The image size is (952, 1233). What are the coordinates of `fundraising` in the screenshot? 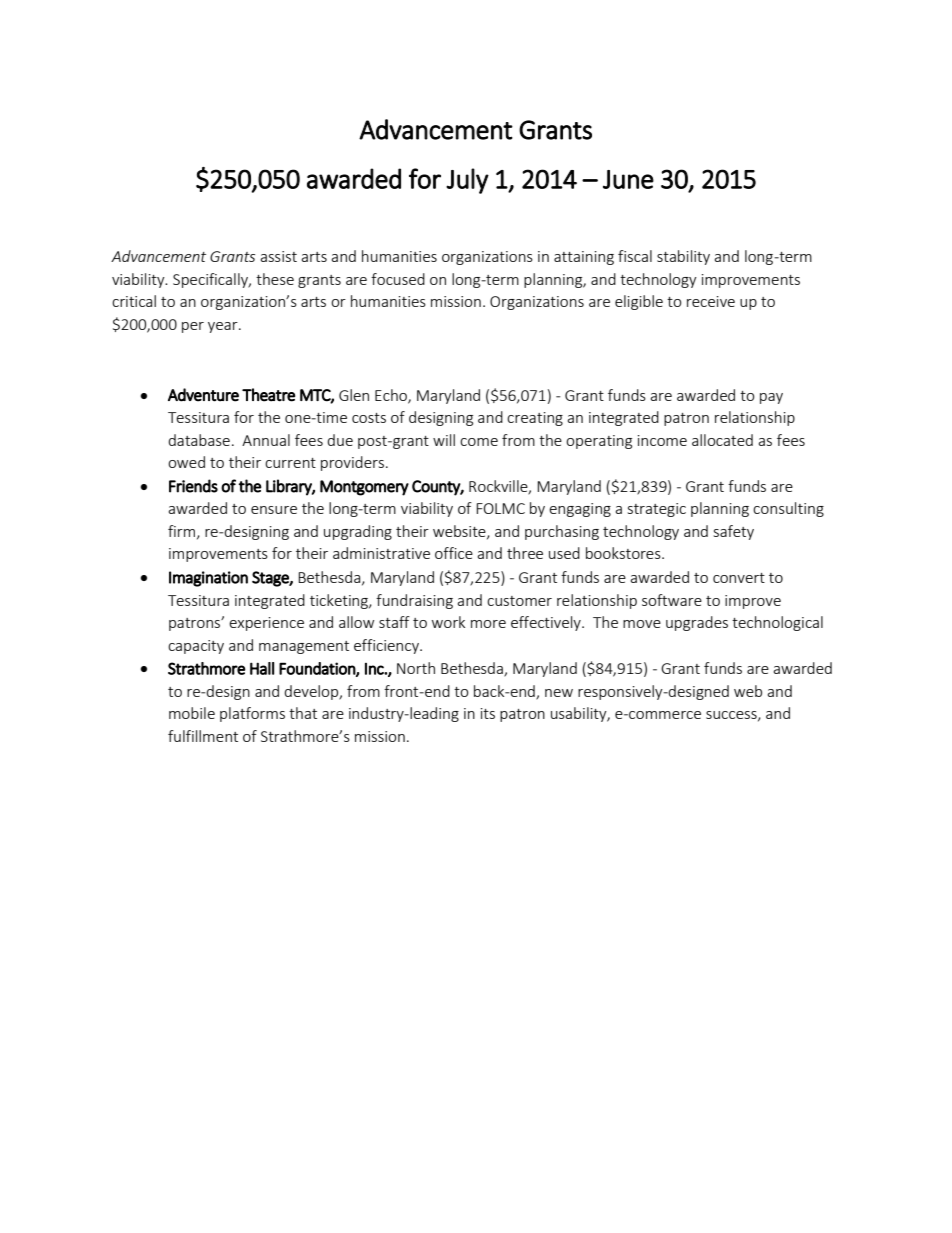 It's located at (414, 601).
